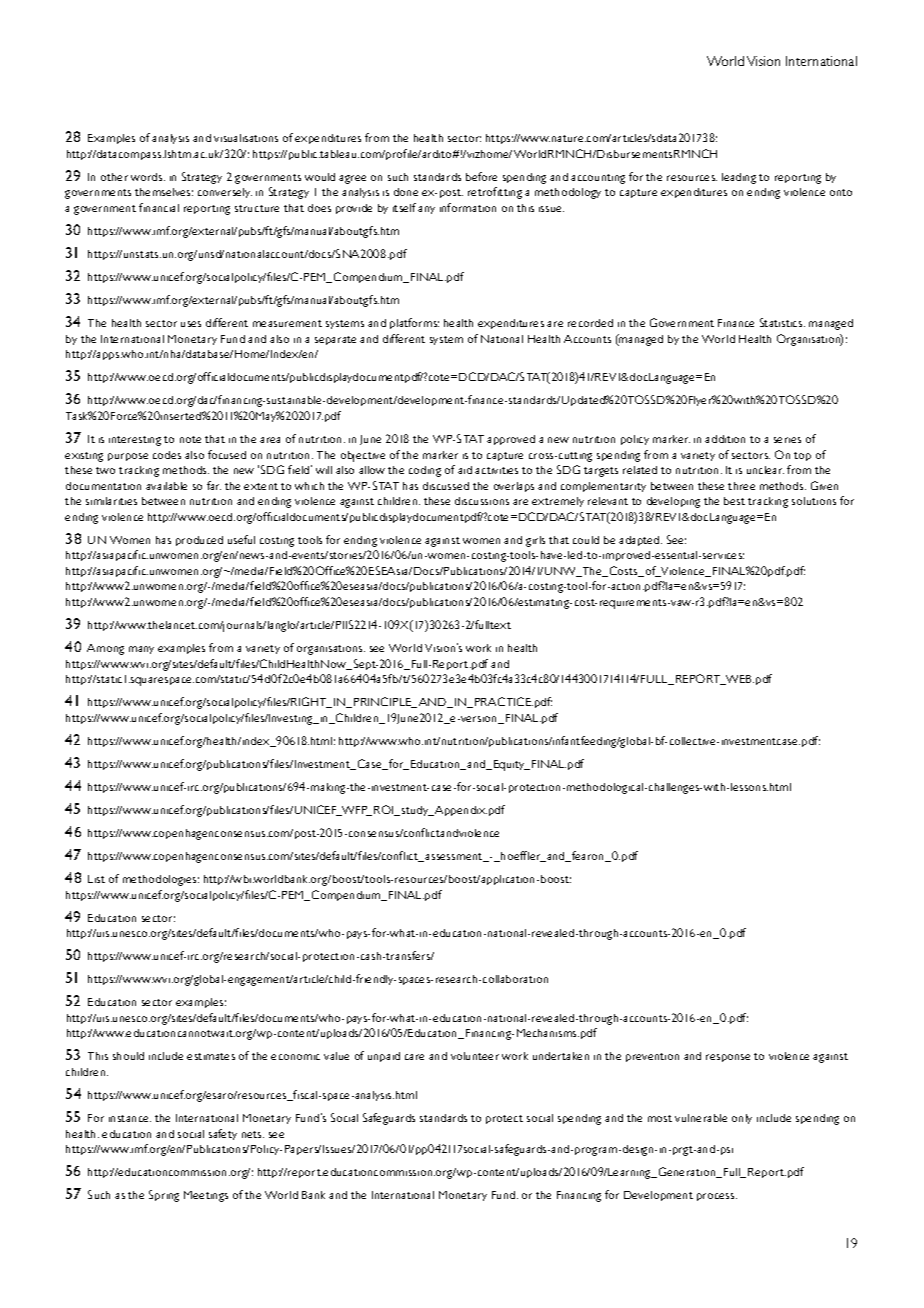  Describe the element at coordinates (734, 501) in the image. I see `best` at that location.
